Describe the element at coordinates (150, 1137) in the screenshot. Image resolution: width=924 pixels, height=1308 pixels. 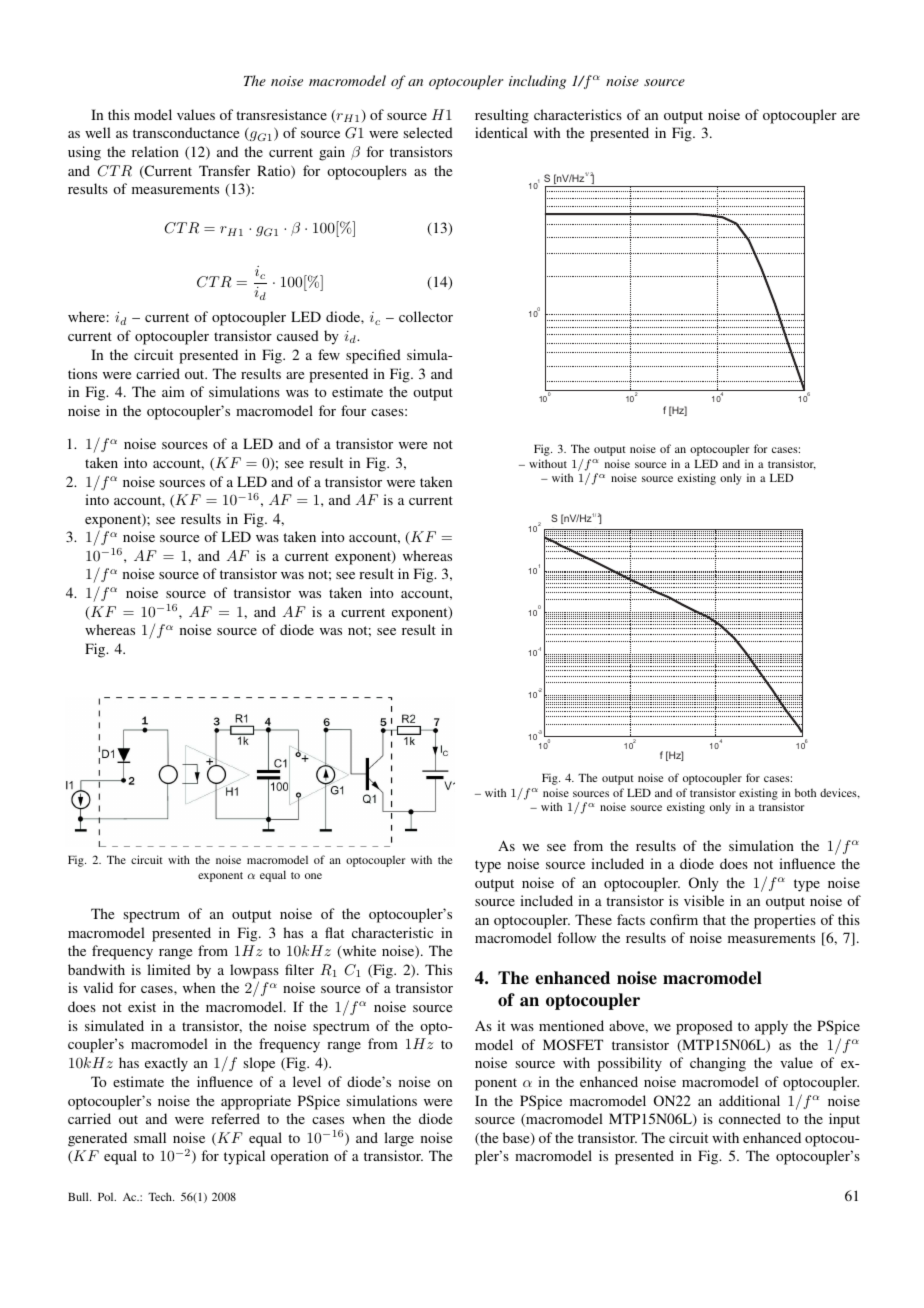
I see `small` at that location.
